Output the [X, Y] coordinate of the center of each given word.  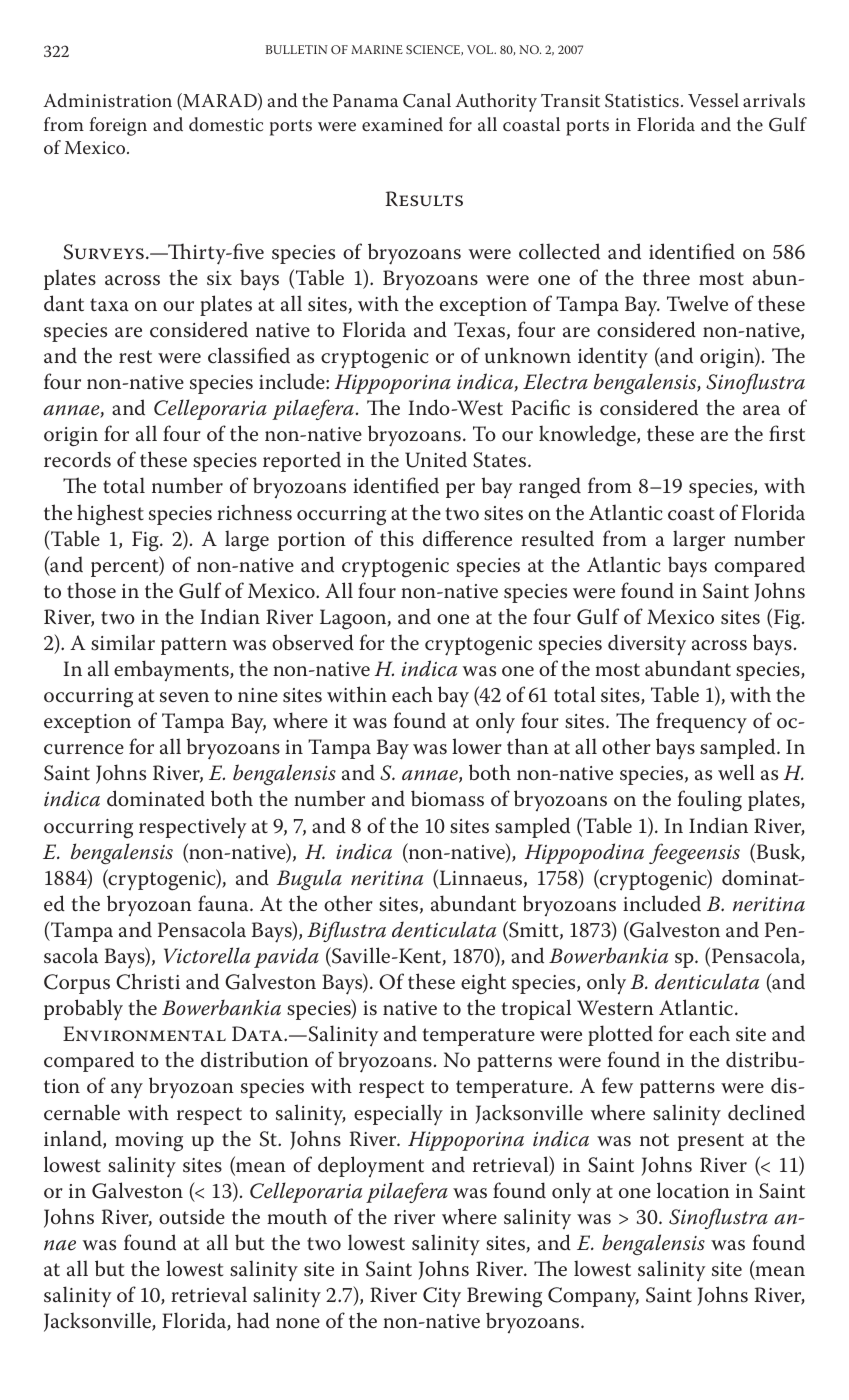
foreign [118, 126]
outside [192, 1216]
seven [184, 697]
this [397, 538]
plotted [620, 1035]
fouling [709, 801]
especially [398, 1115]
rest [135, 357]
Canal [427, 100]
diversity [647, 644]
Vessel [713, 100]
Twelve [697, 303]
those [91, 590]
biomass [447, 798]
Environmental [144, 1034]
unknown [528, 355]
